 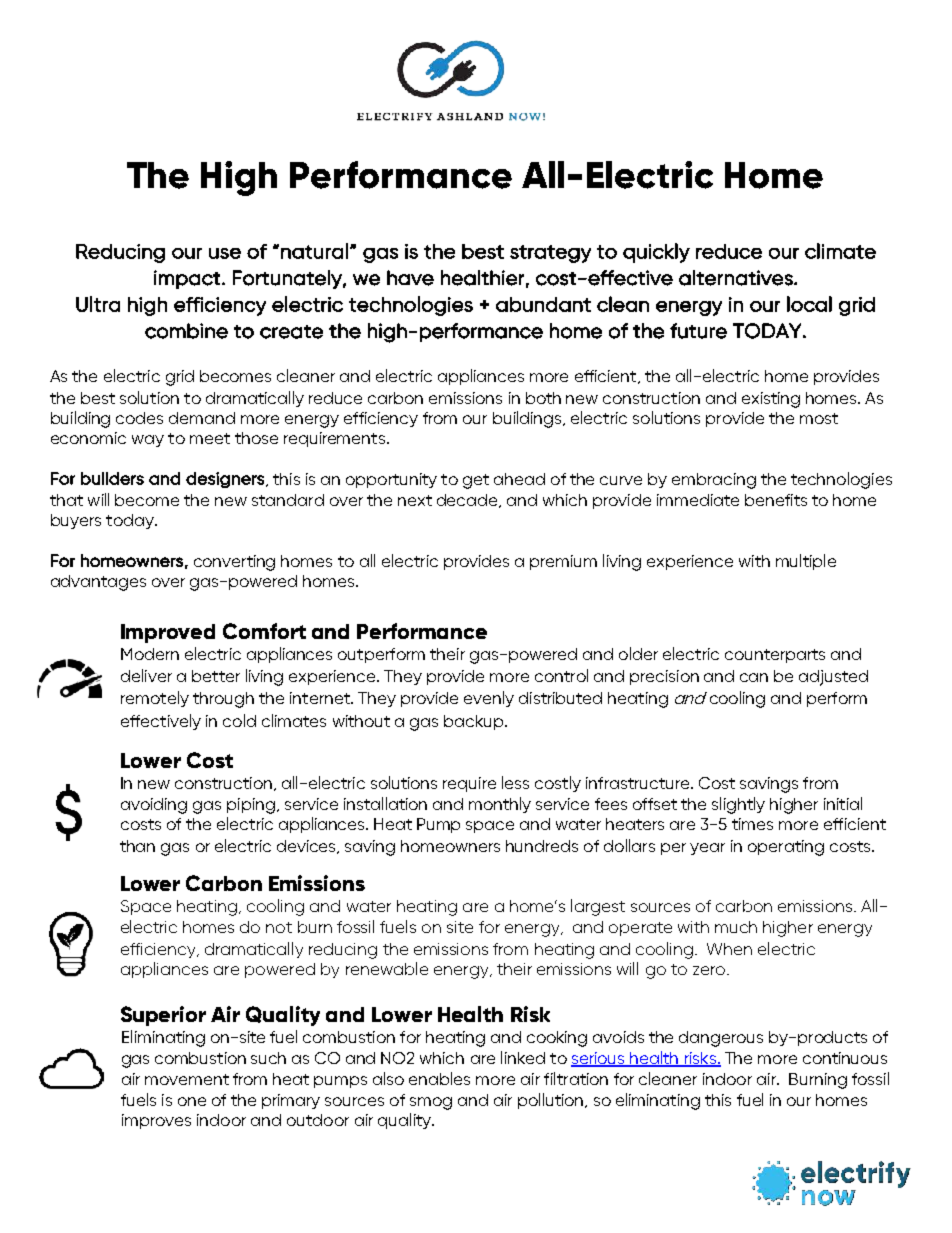 I want to click on one, so click(x=192, y=1101).
